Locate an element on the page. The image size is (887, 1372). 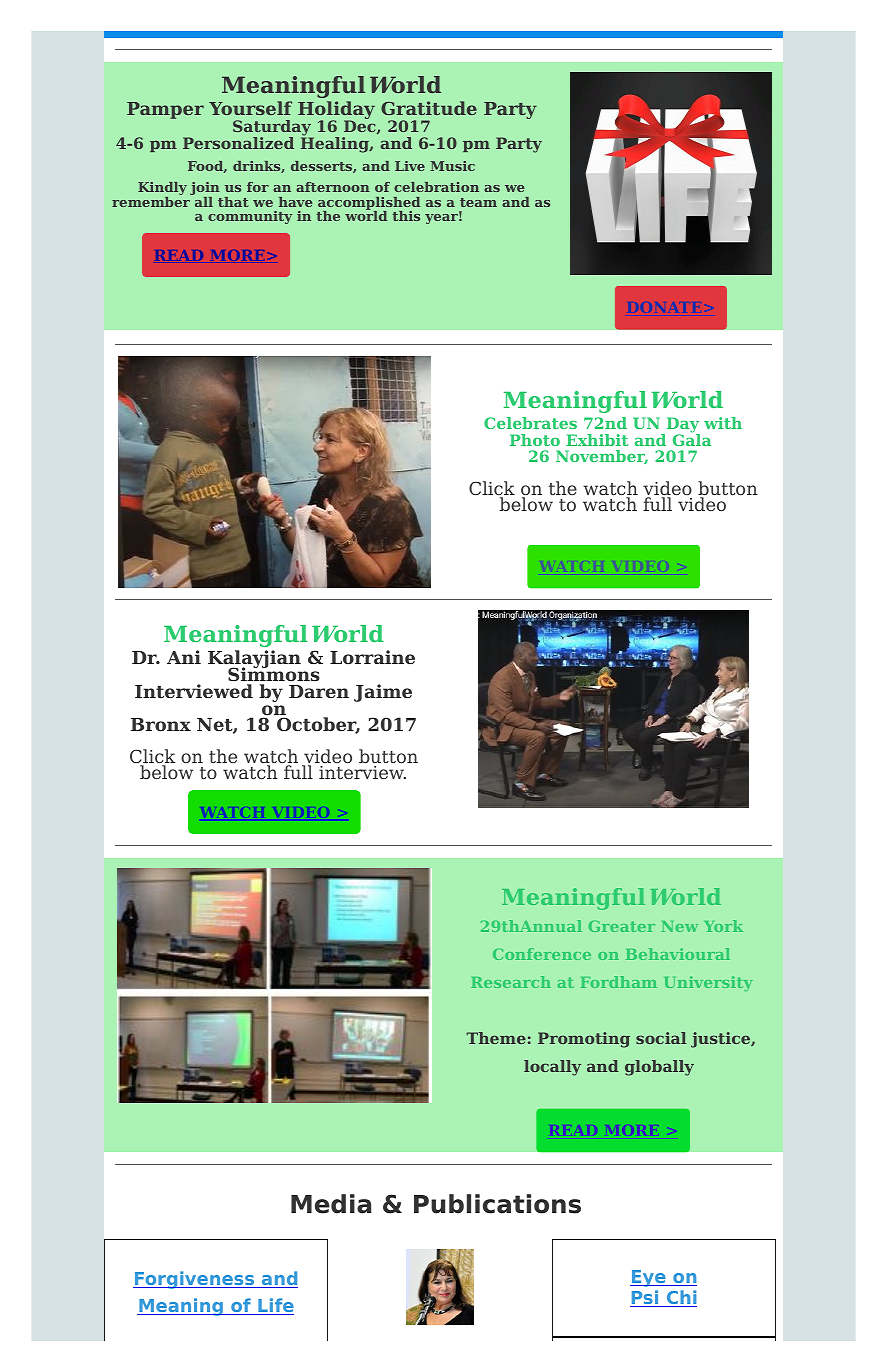
Bronx is located at coordinates (161, 724).
